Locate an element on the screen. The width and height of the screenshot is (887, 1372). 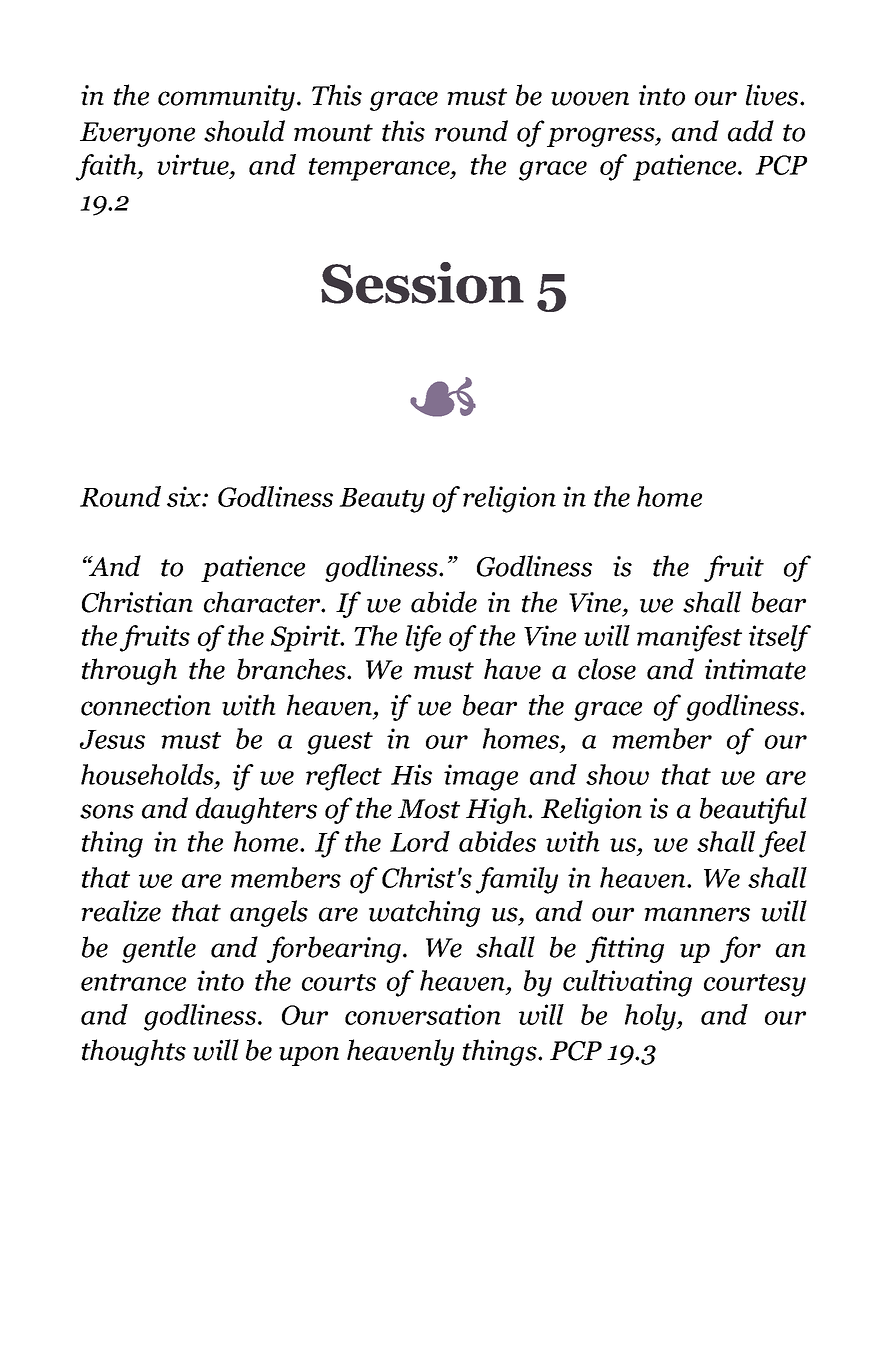
conversation is located at coordinates (423, 1014).
